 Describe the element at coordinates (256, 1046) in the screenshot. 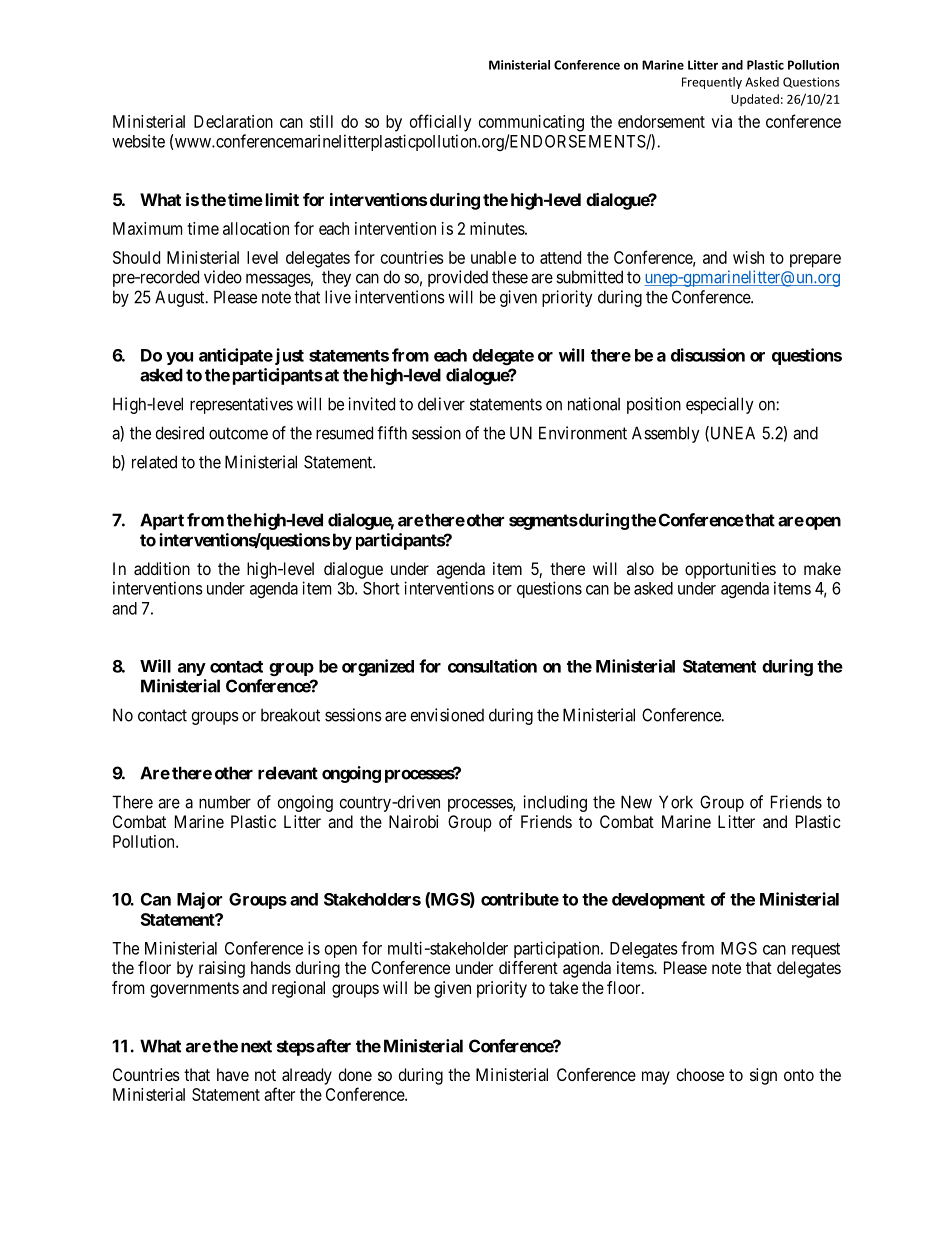

I see `next` at that location.
